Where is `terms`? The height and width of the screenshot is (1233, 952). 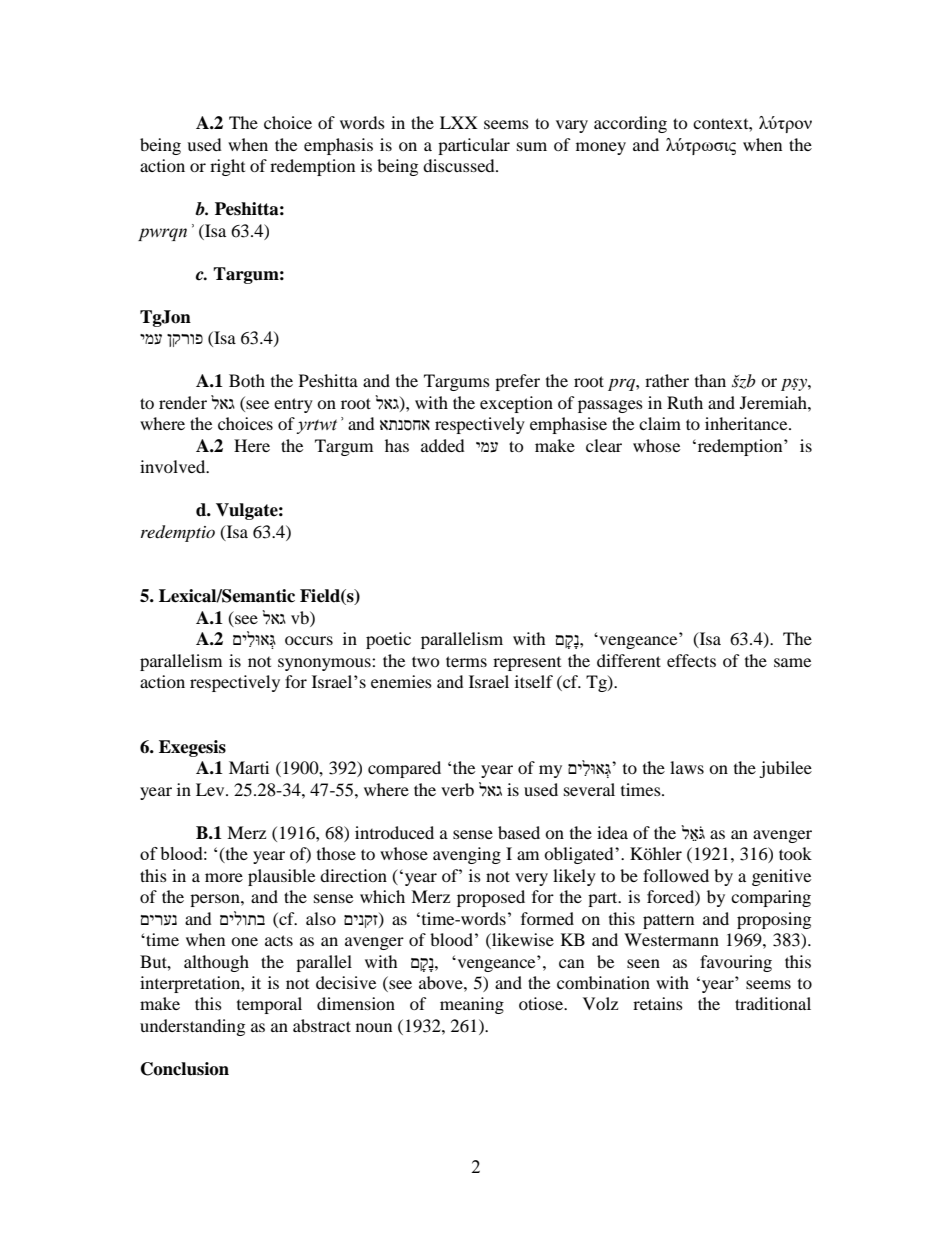
terms is located at coordinates (466, 661).
